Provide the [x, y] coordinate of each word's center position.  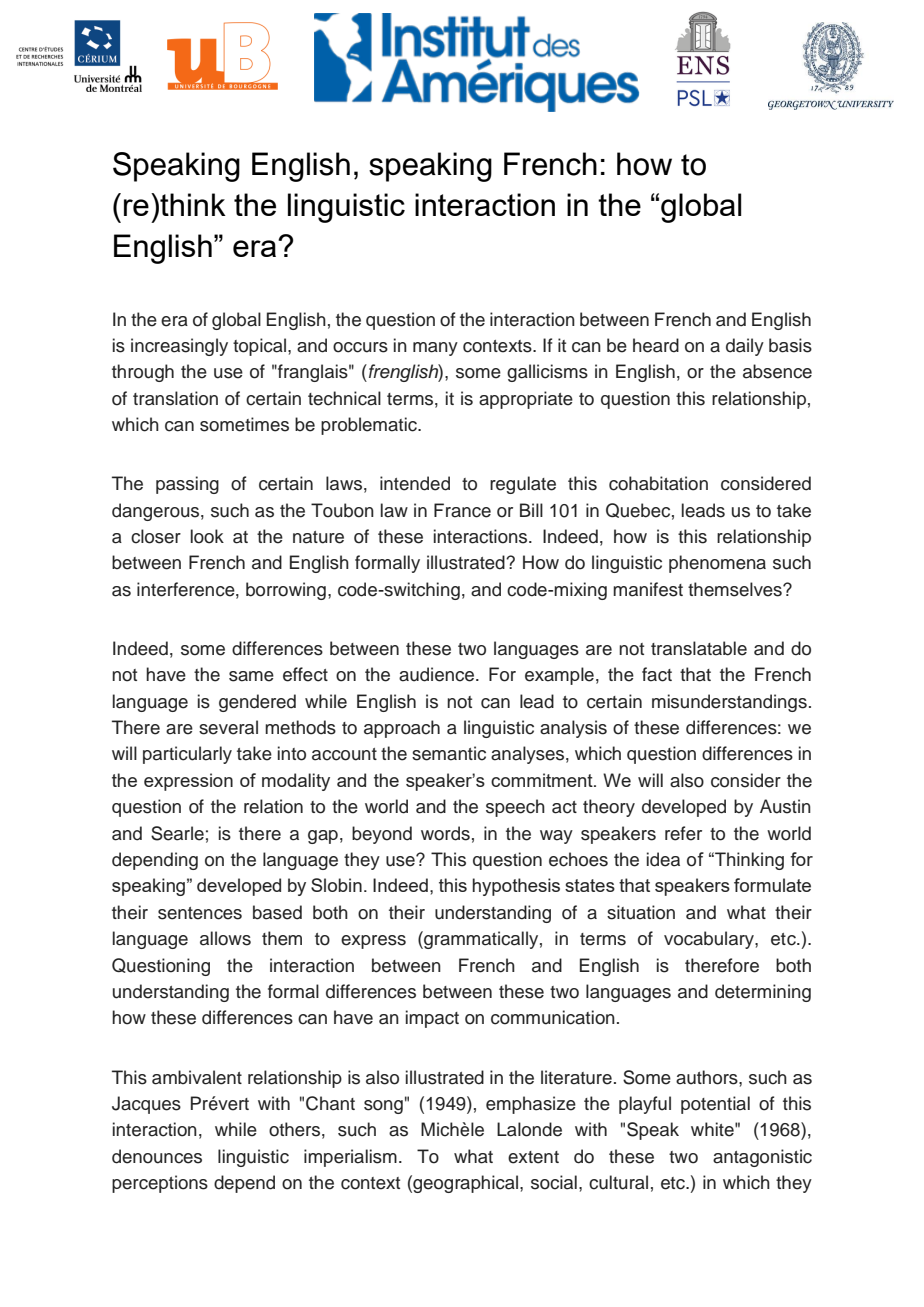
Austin [785, 806]
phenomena [717, 564]
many [435, 349]
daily [745, 347]
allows [225, 938]
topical [259, 347]
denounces [157, 1156]
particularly [187, 755]
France [462, 510]
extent [533, 1157]
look [207, 536]
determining [763, 993]
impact [432, 1019]
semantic [449, 753]
